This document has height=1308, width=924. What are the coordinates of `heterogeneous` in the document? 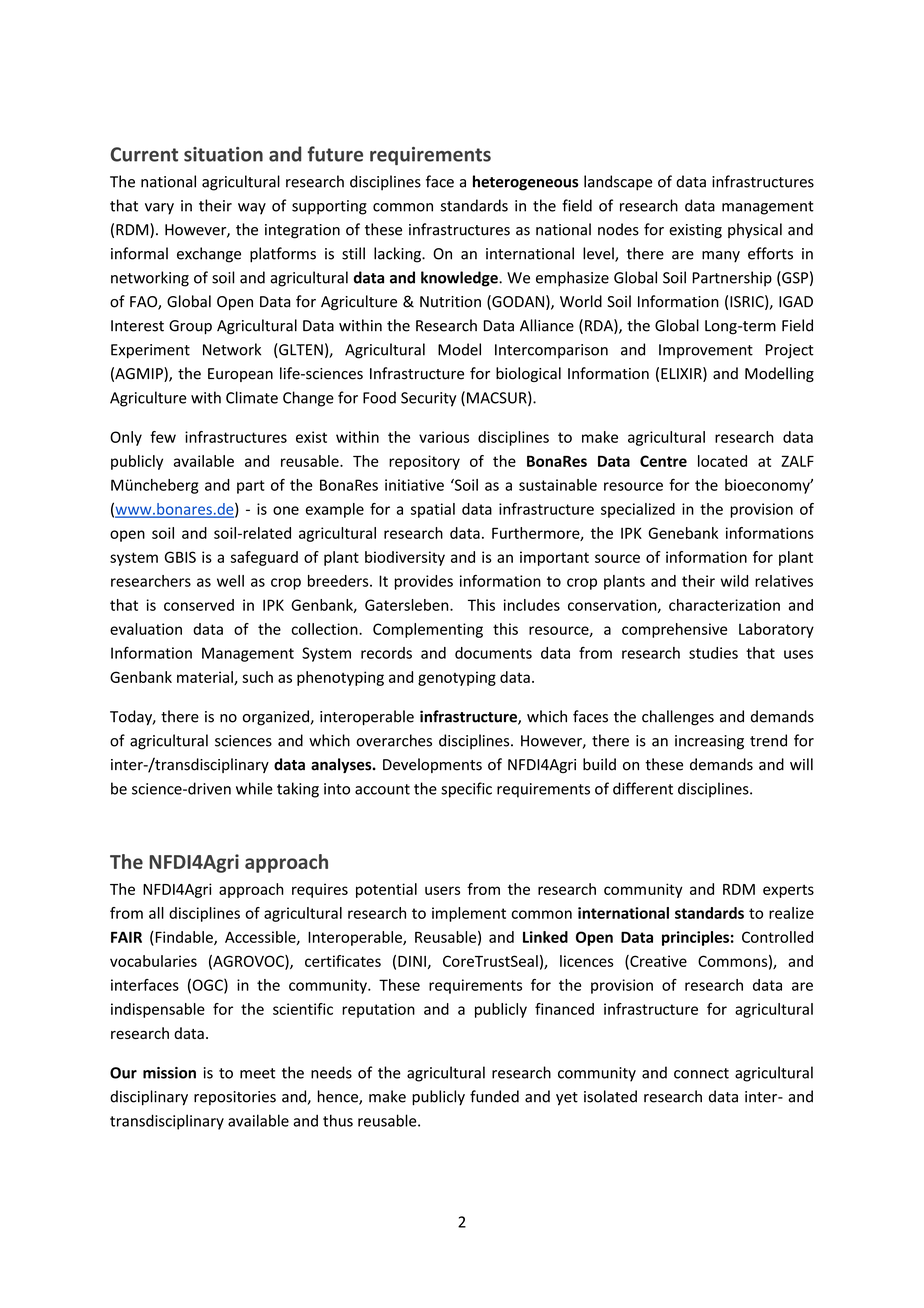 It's located at (525, 183).
